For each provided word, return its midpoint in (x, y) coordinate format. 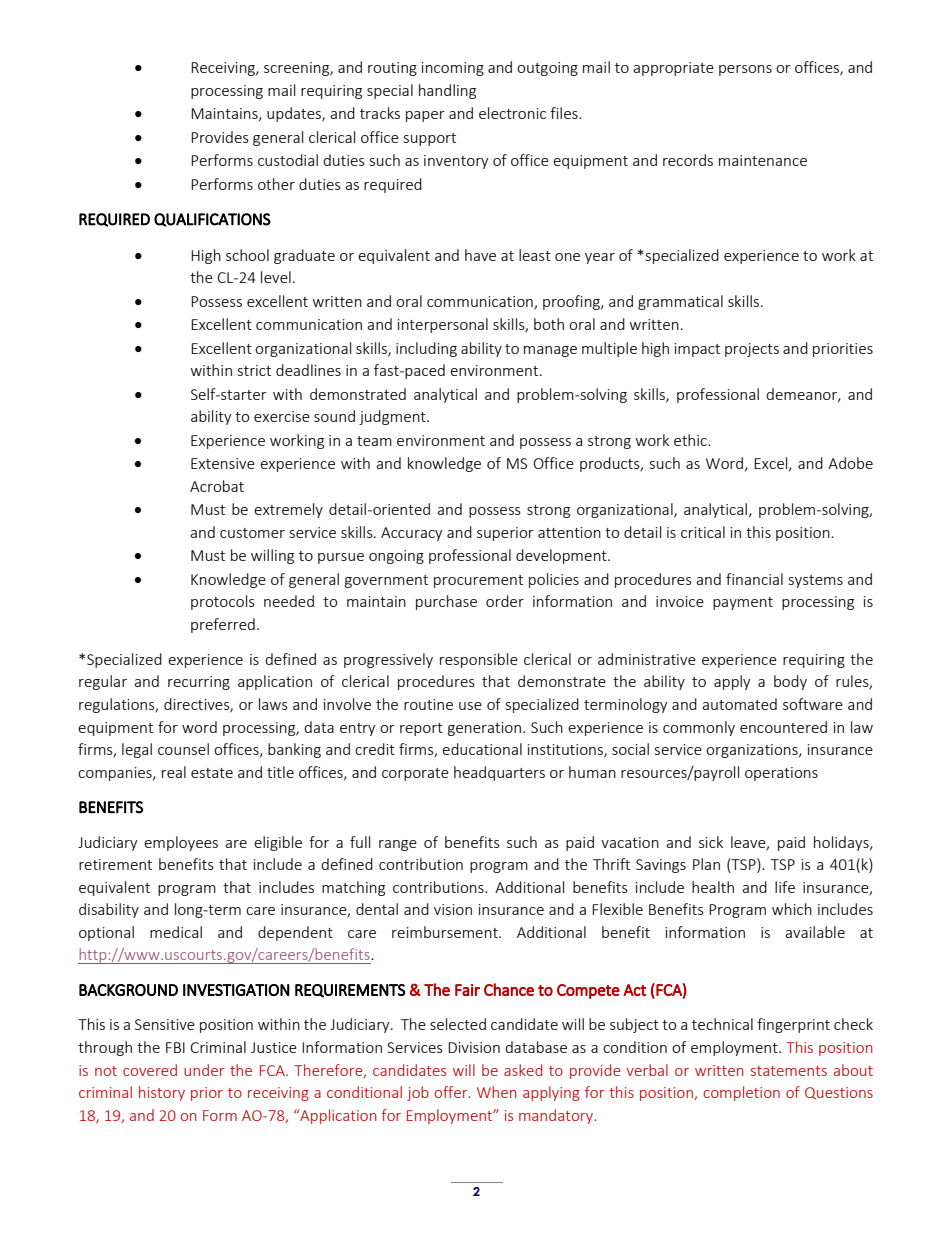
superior (505, 534)
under (204, 1070)
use (470, 706)
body (790, 682)
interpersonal (443, 325)
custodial (288, 160)
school (247, 255)
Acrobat (217, 486)
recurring (199, 683)
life (785, 887)
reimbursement (446, 932)
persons (745, 70)
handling (447, 91)
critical (703, 532)
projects (752, 350)
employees (181, 843)
